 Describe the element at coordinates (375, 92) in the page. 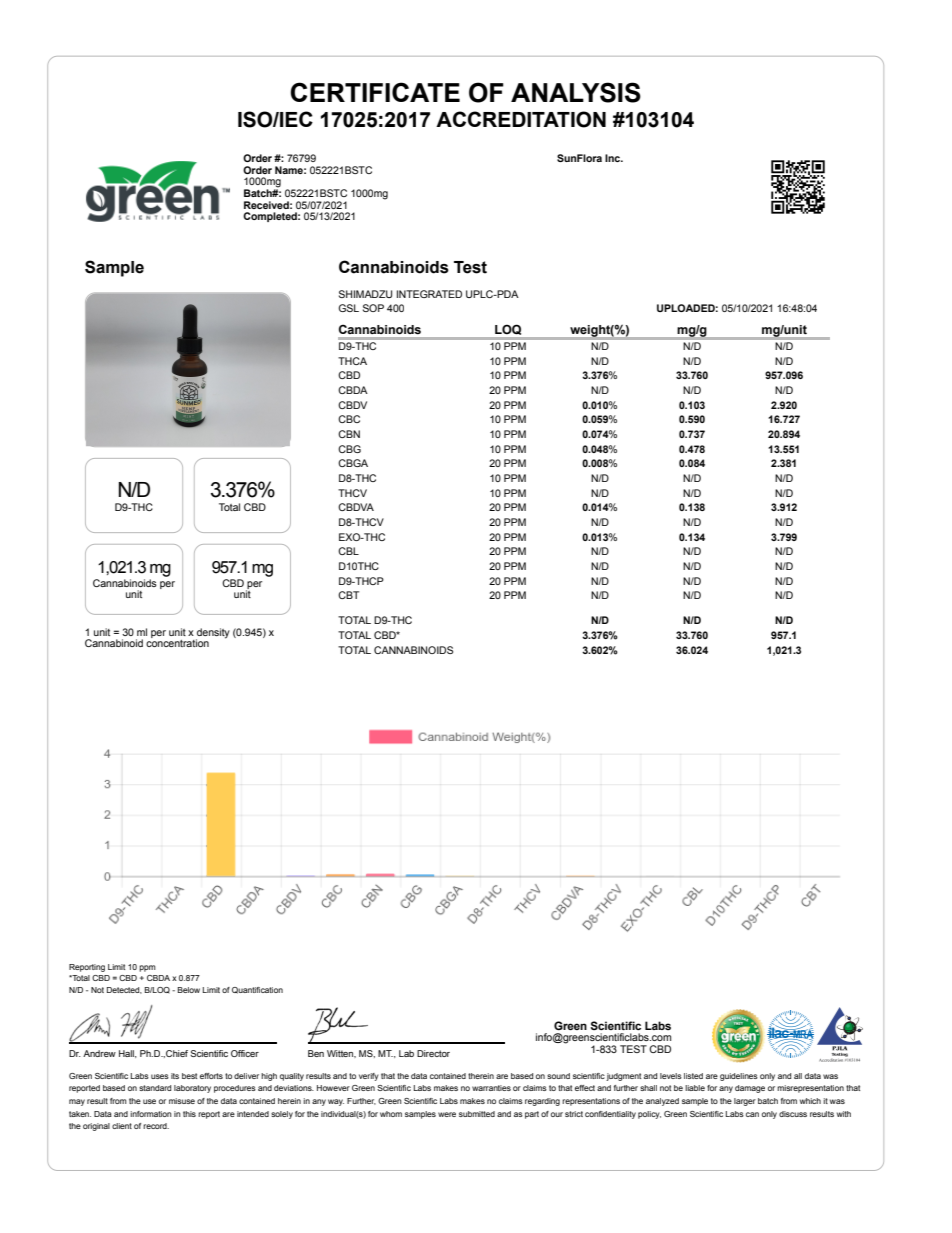

I see `CERTIFICATE` at that location.
